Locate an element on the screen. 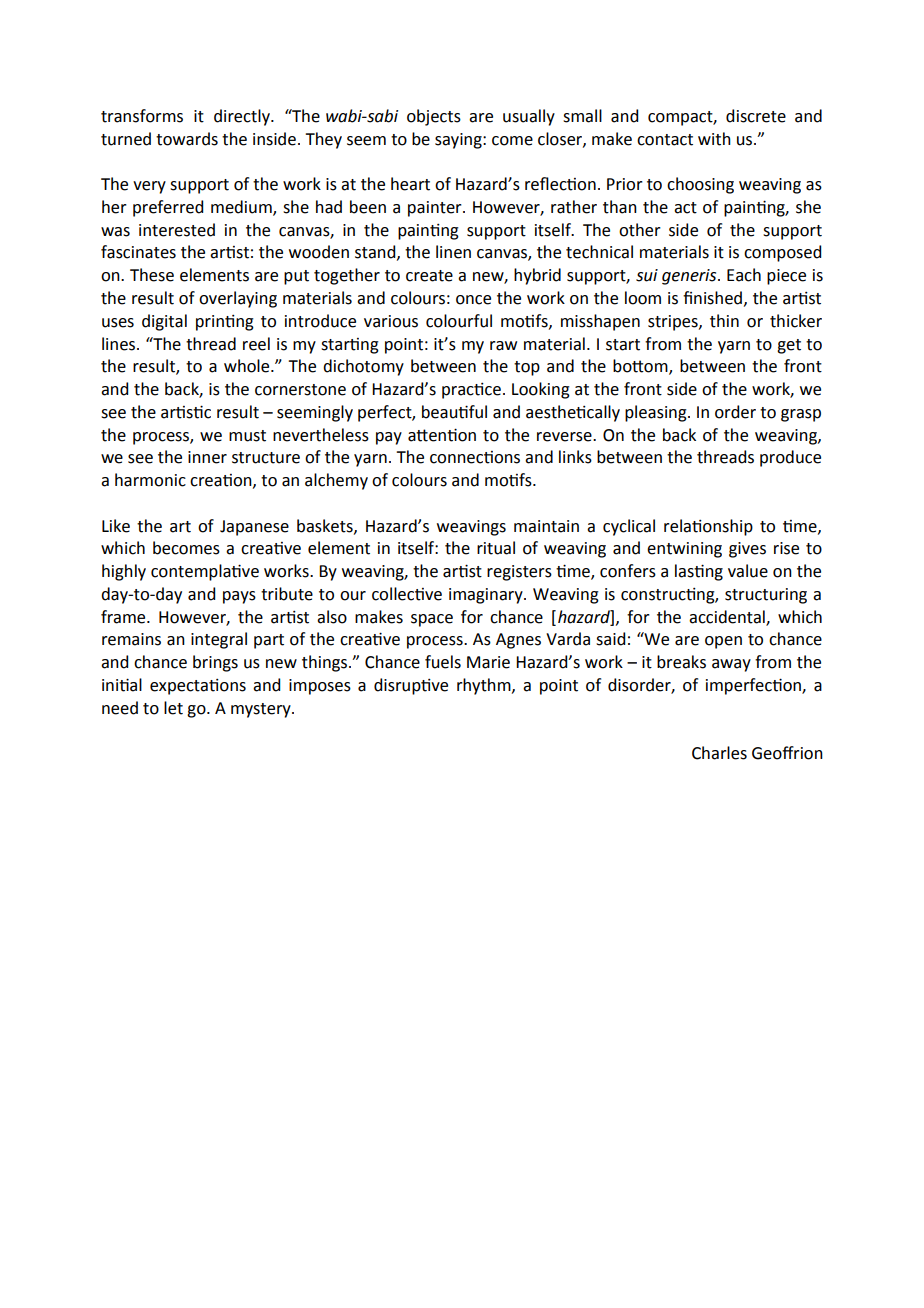 This screenshot has height=1308, width=924. digital is located at coordinates (164, 322).
